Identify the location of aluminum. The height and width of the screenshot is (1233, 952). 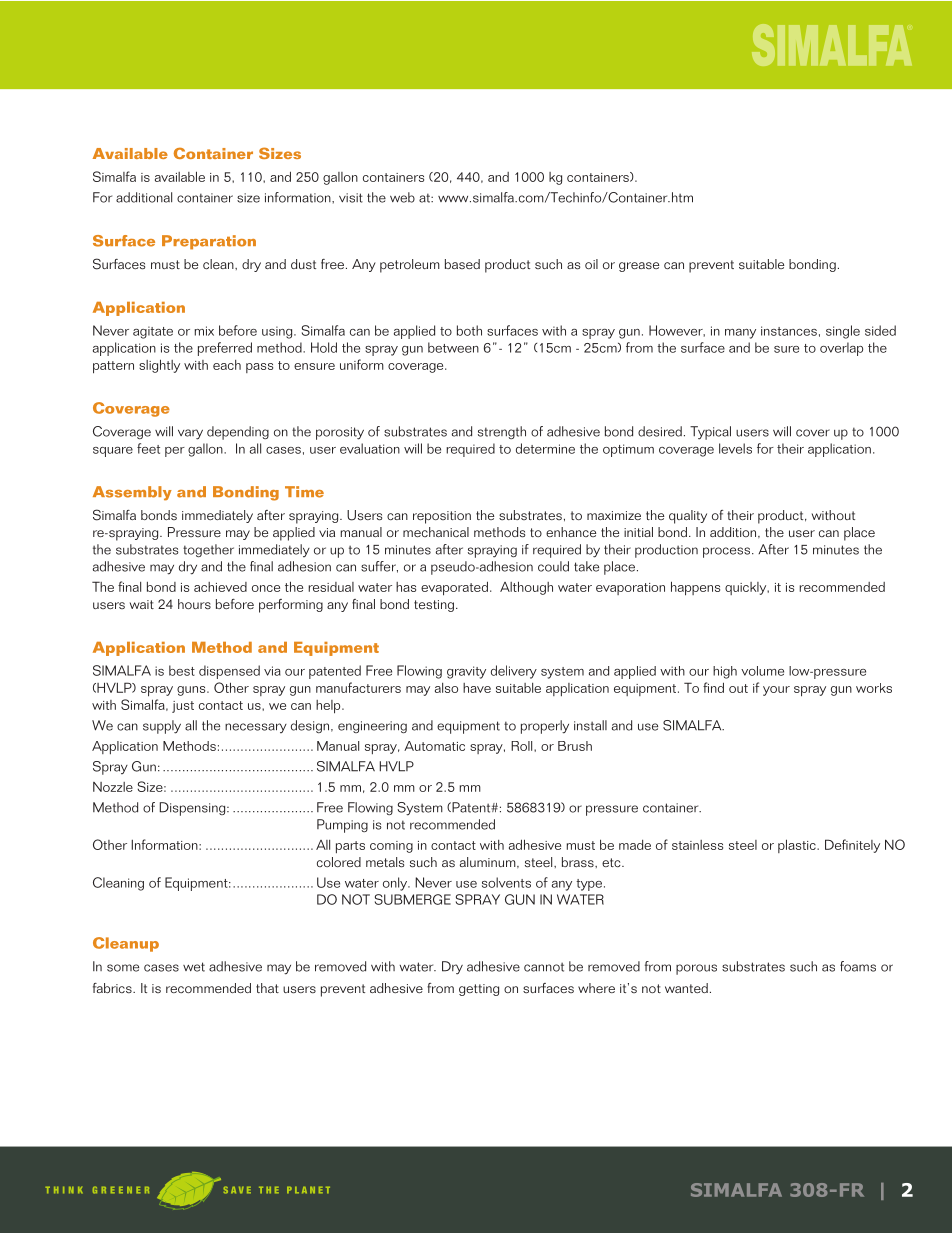
(489, 862).
